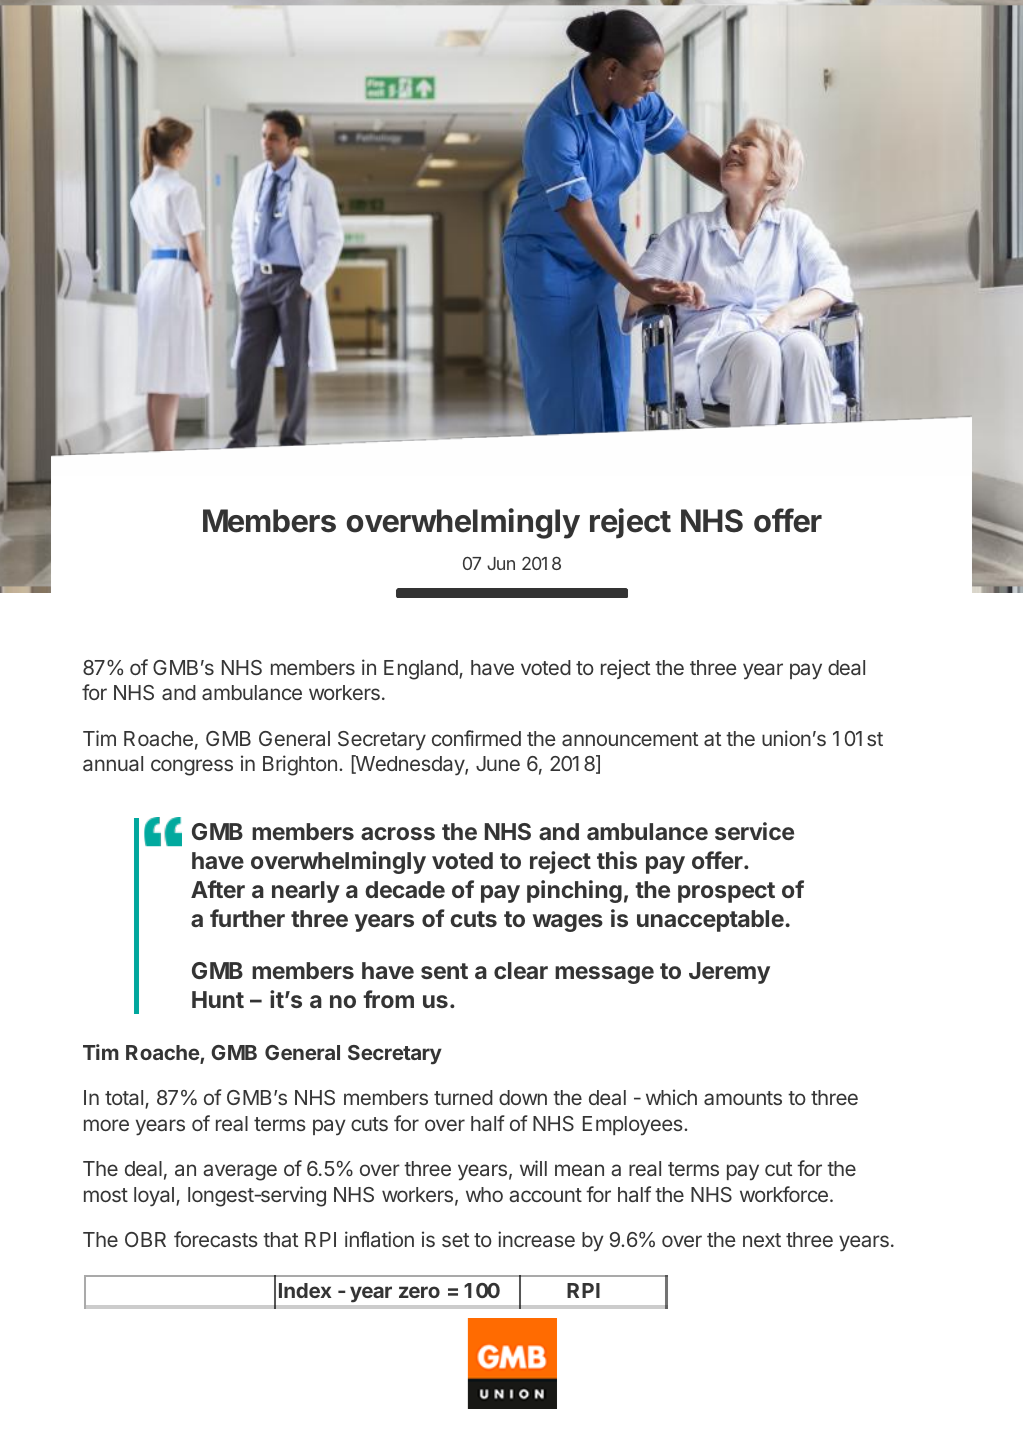 This screenshot has width=1023, height=1447. I want to click on Jeremy, so click(729, 973).
